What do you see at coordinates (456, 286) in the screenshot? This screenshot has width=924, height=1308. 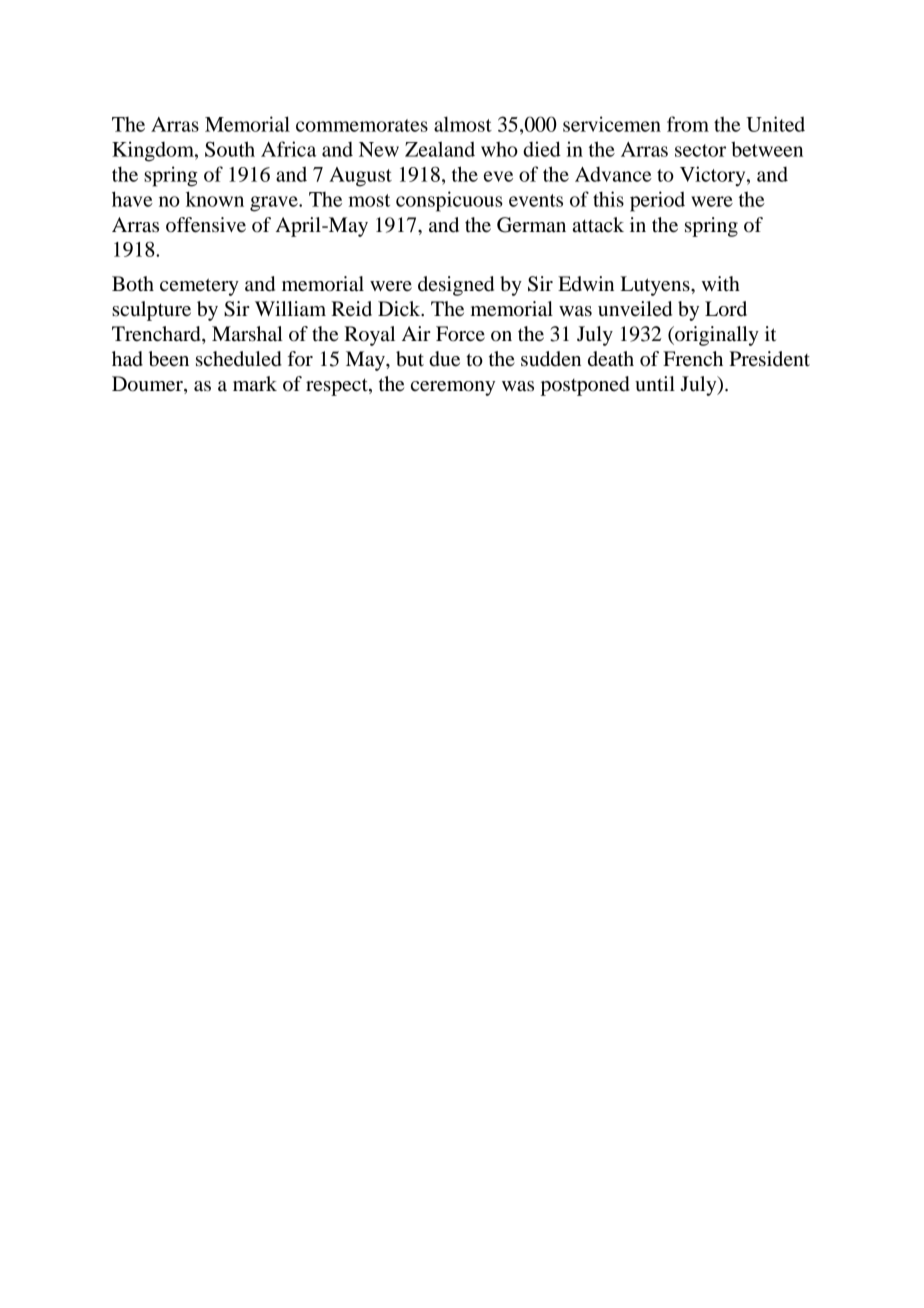 I see `designed` at bounding box center [456, 286].
